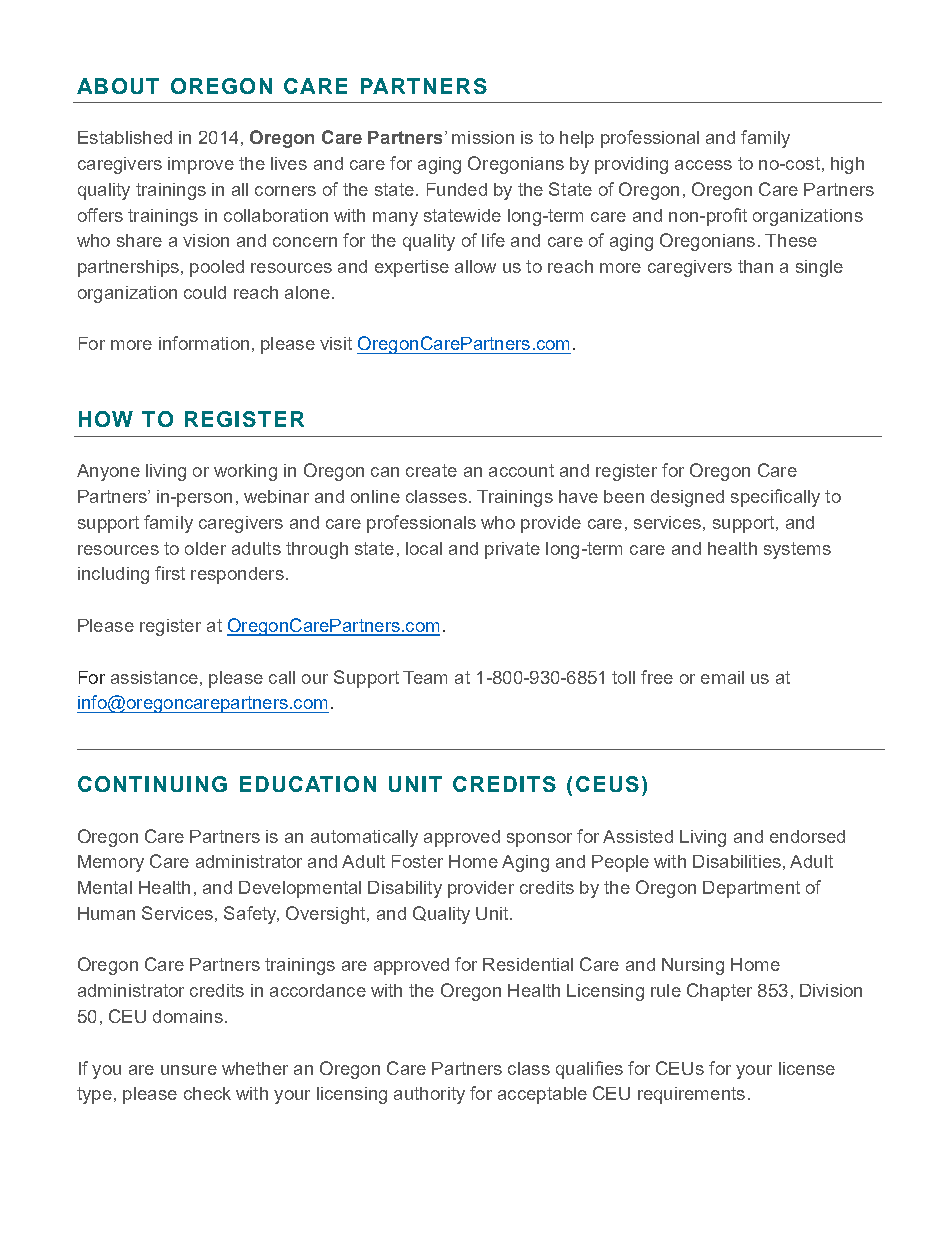 Image resolution: width=952 pixels, height=1233 pixels. I want to click on unsure, so click(189, 1070).
